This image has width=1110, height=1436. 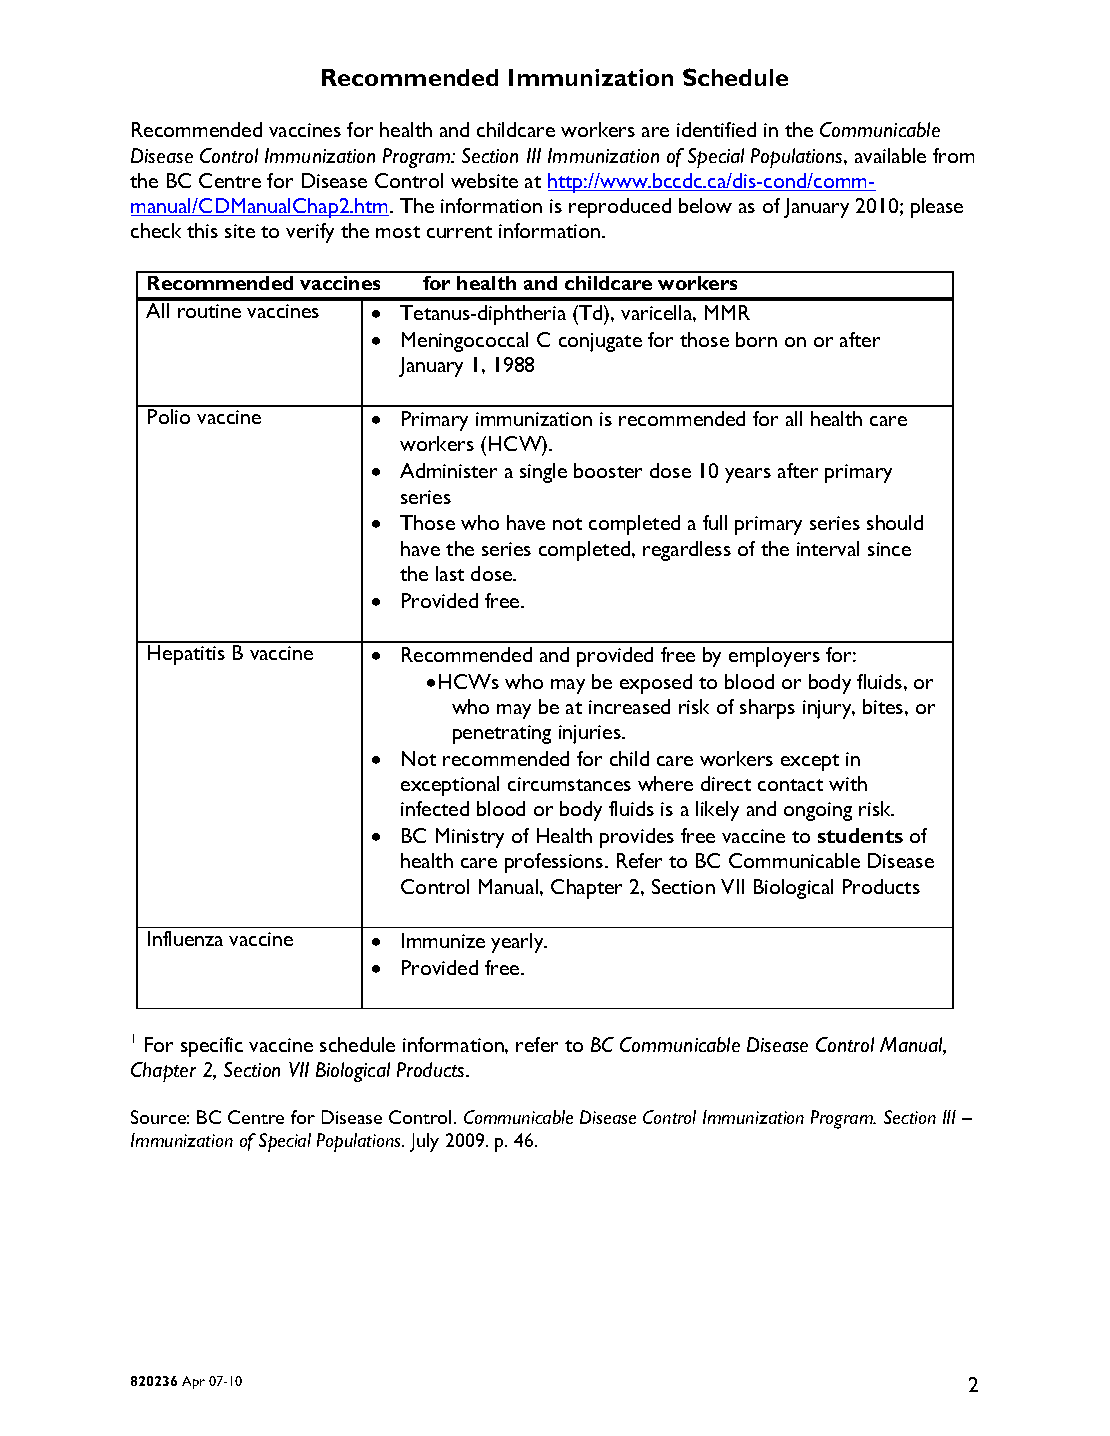 I want to click on available, so click(x=890, y=155).
